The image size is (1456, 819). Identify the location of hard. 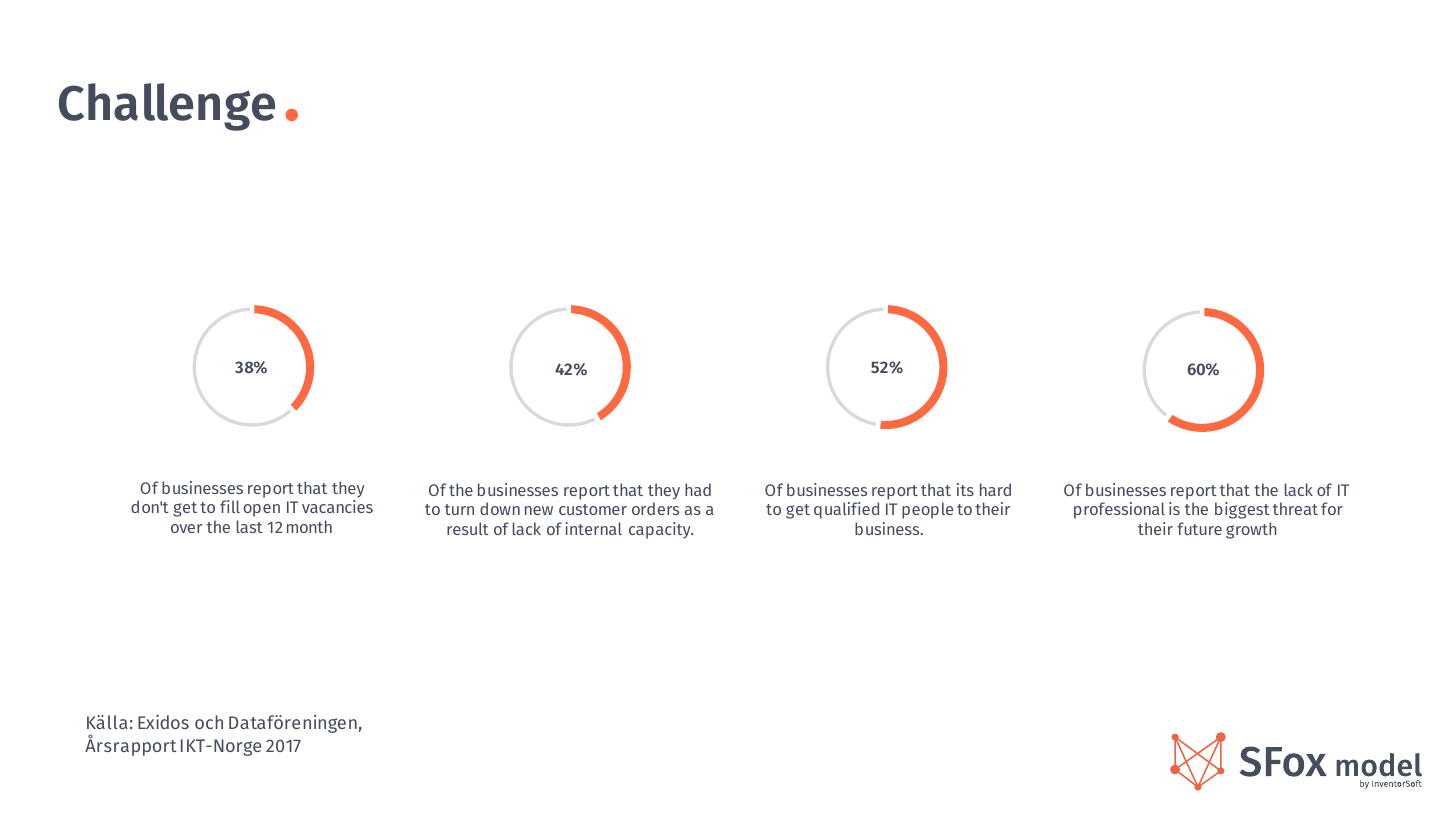
(995, 489).
